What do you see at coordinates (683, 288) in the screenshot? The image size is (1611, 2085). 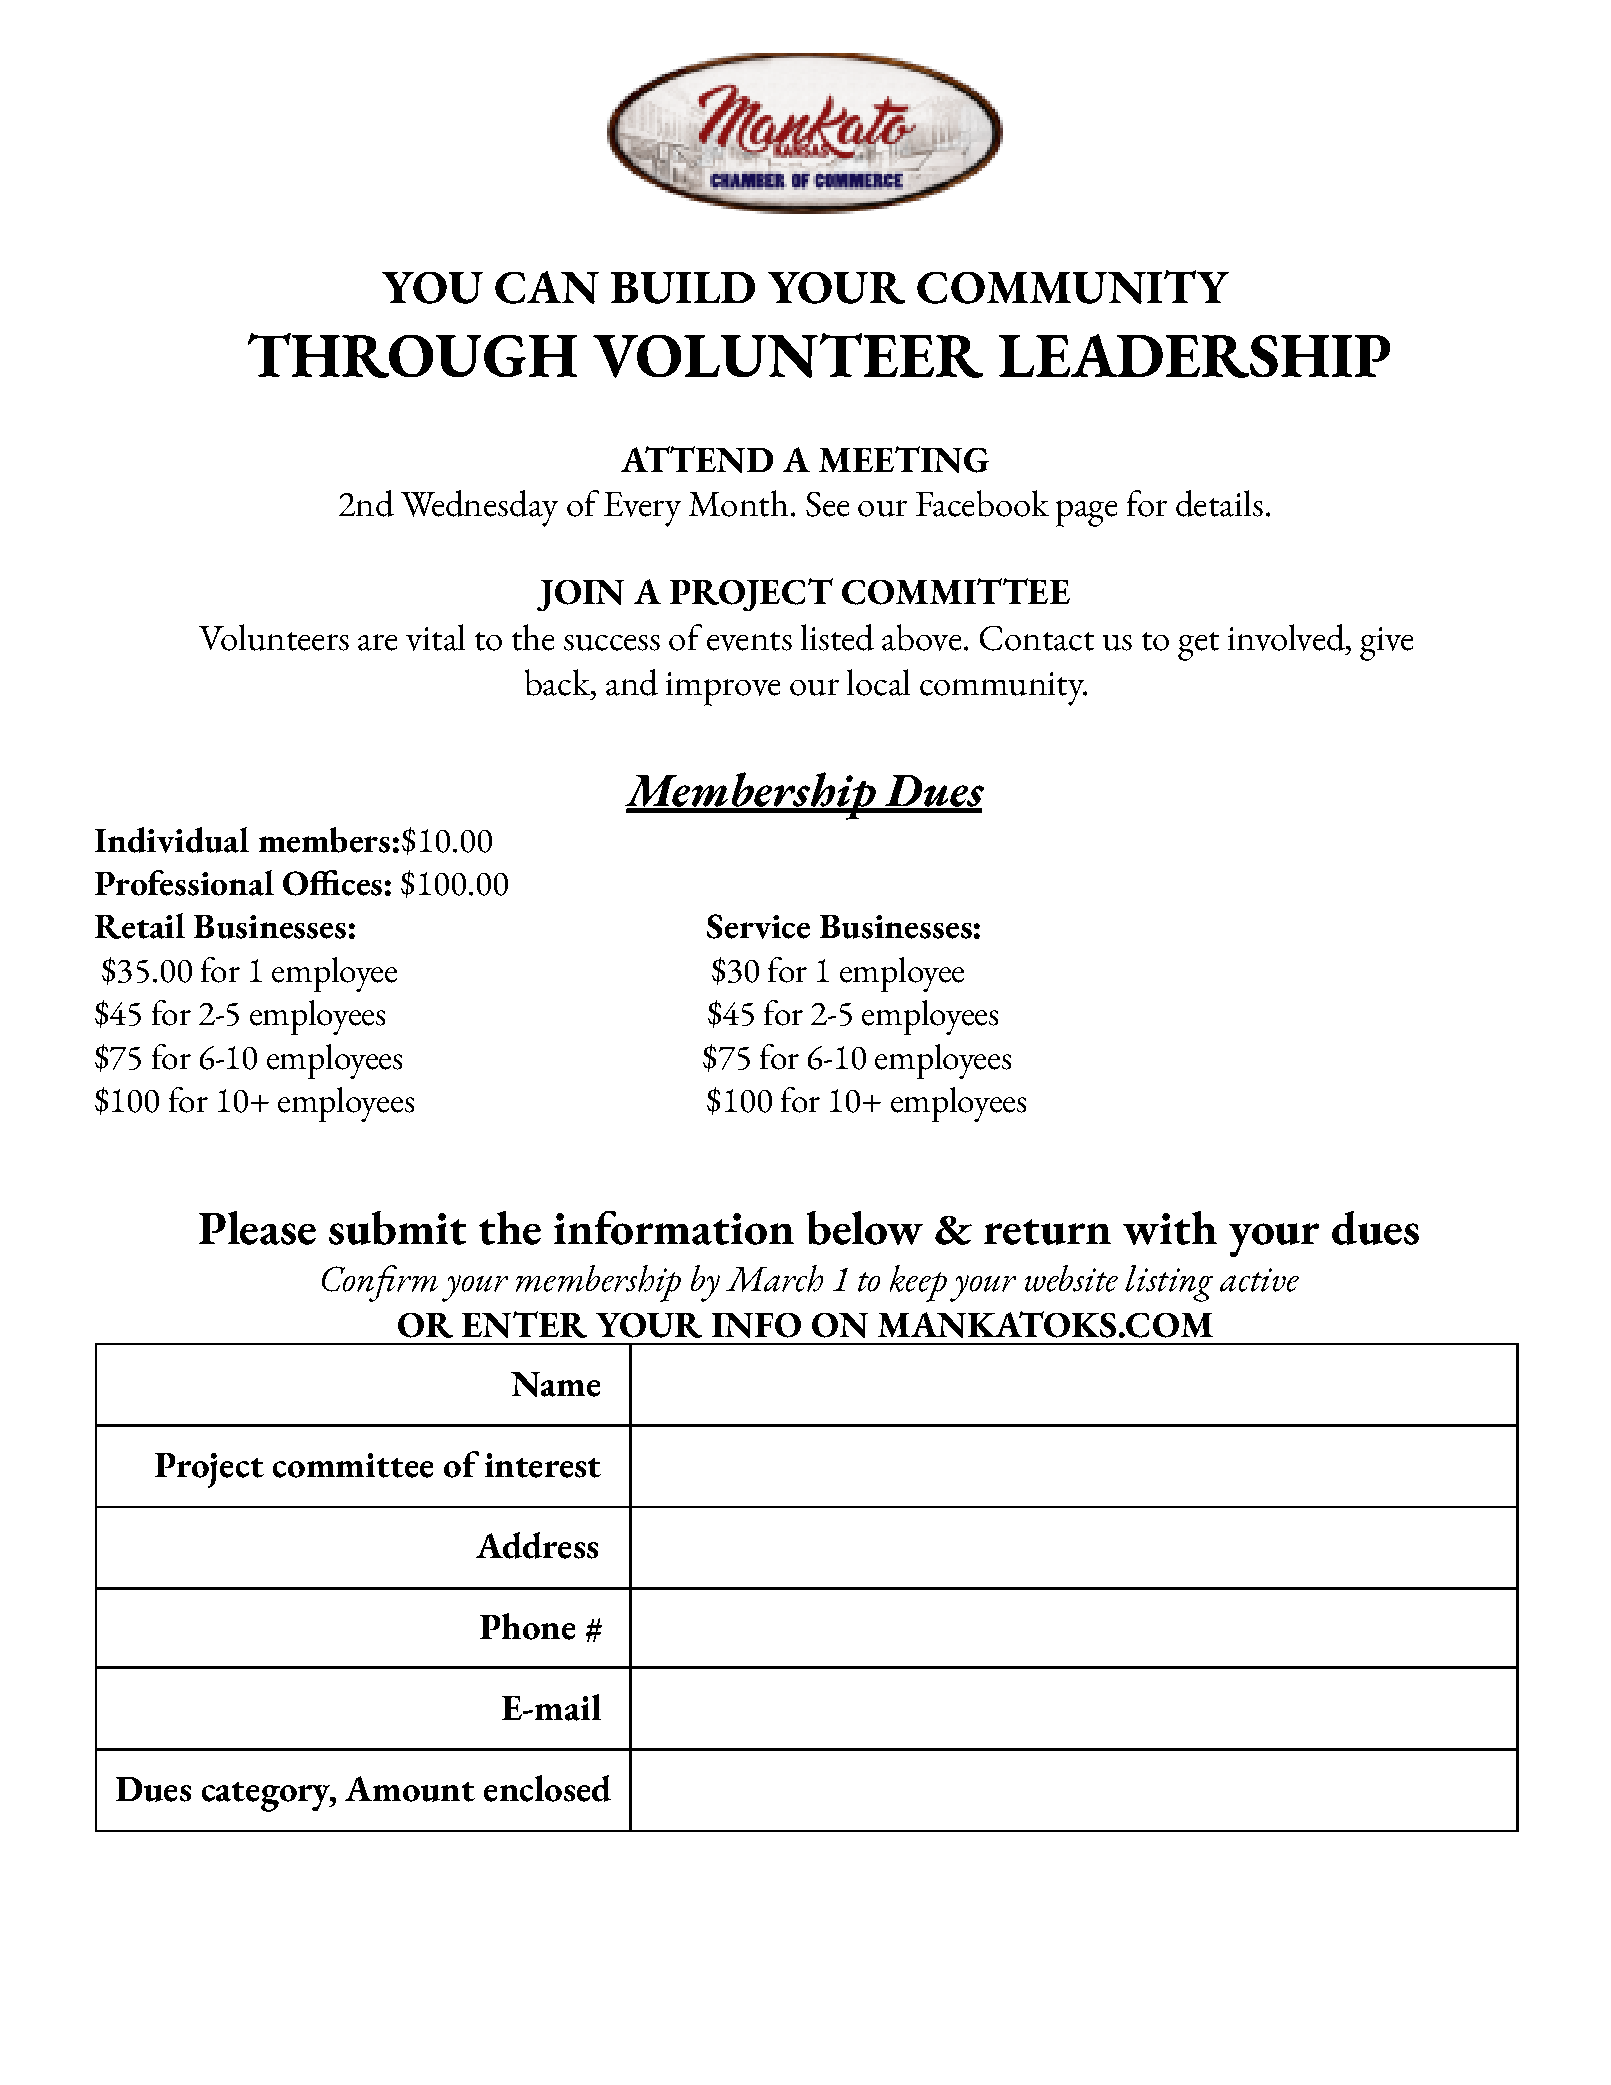 I see `BUILD` at bounding box center [683, 288].
